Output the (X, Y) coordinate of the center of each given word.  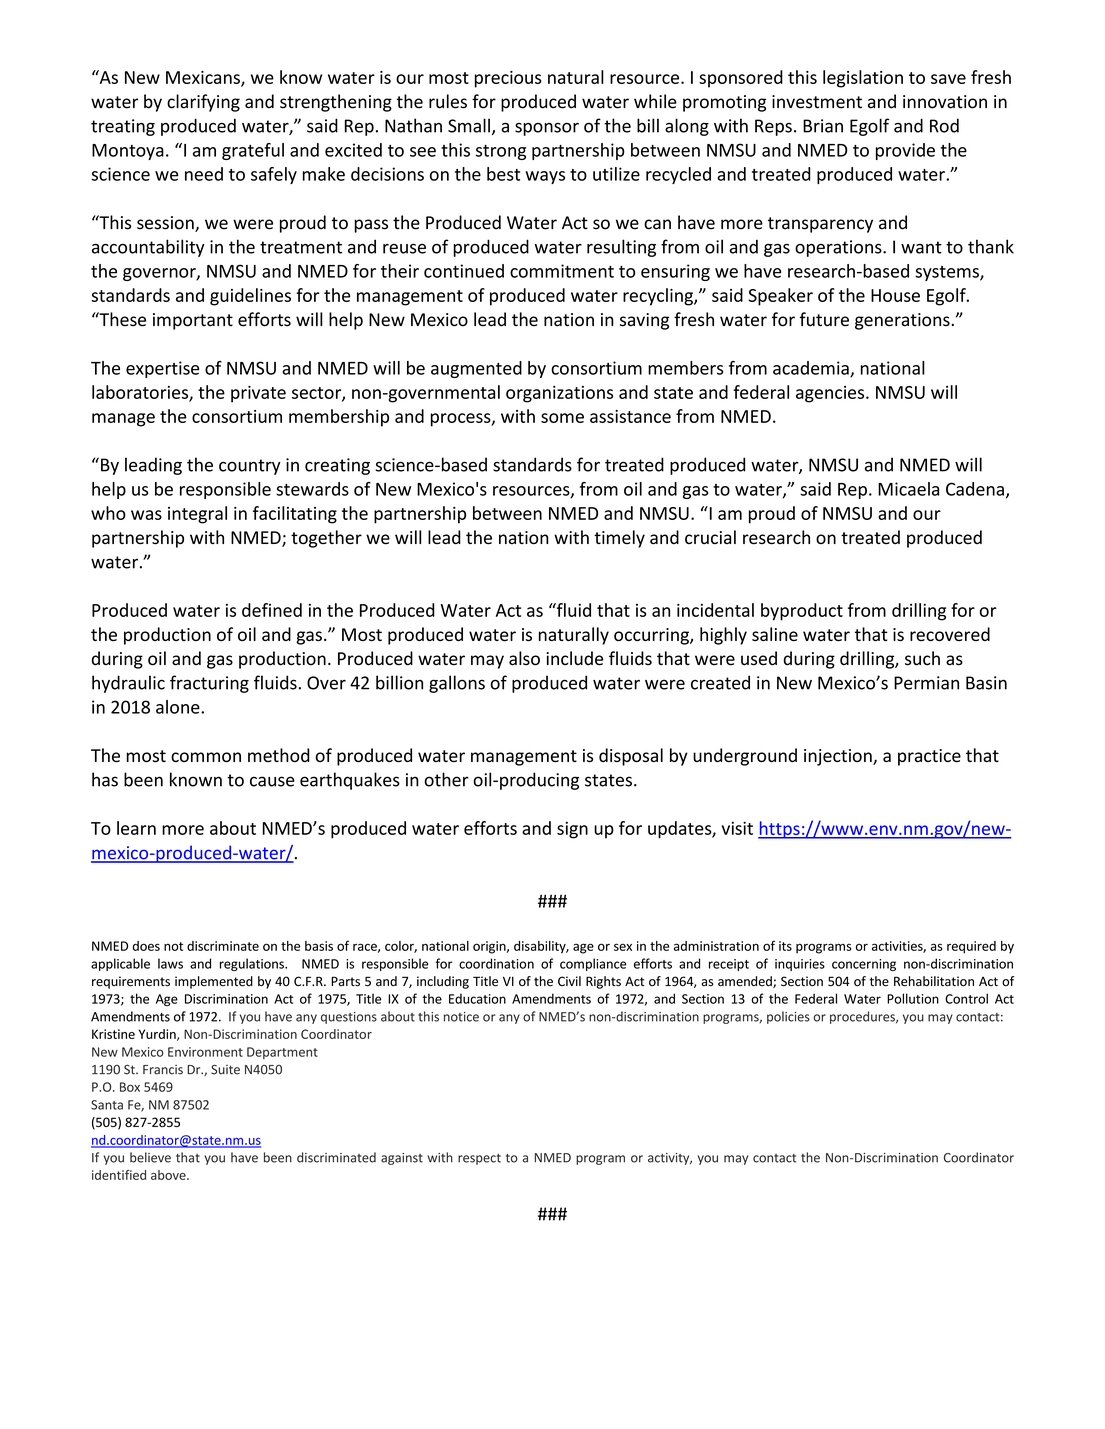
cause (272, 781)
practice (929, 757)
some (562, 418)
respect (479, 1159)
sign (572, 830)
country (250, 467)
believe (150, 1157)
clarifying (203, 103)
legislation (863, 79)
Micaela (908, 489)
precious (508, 79)
